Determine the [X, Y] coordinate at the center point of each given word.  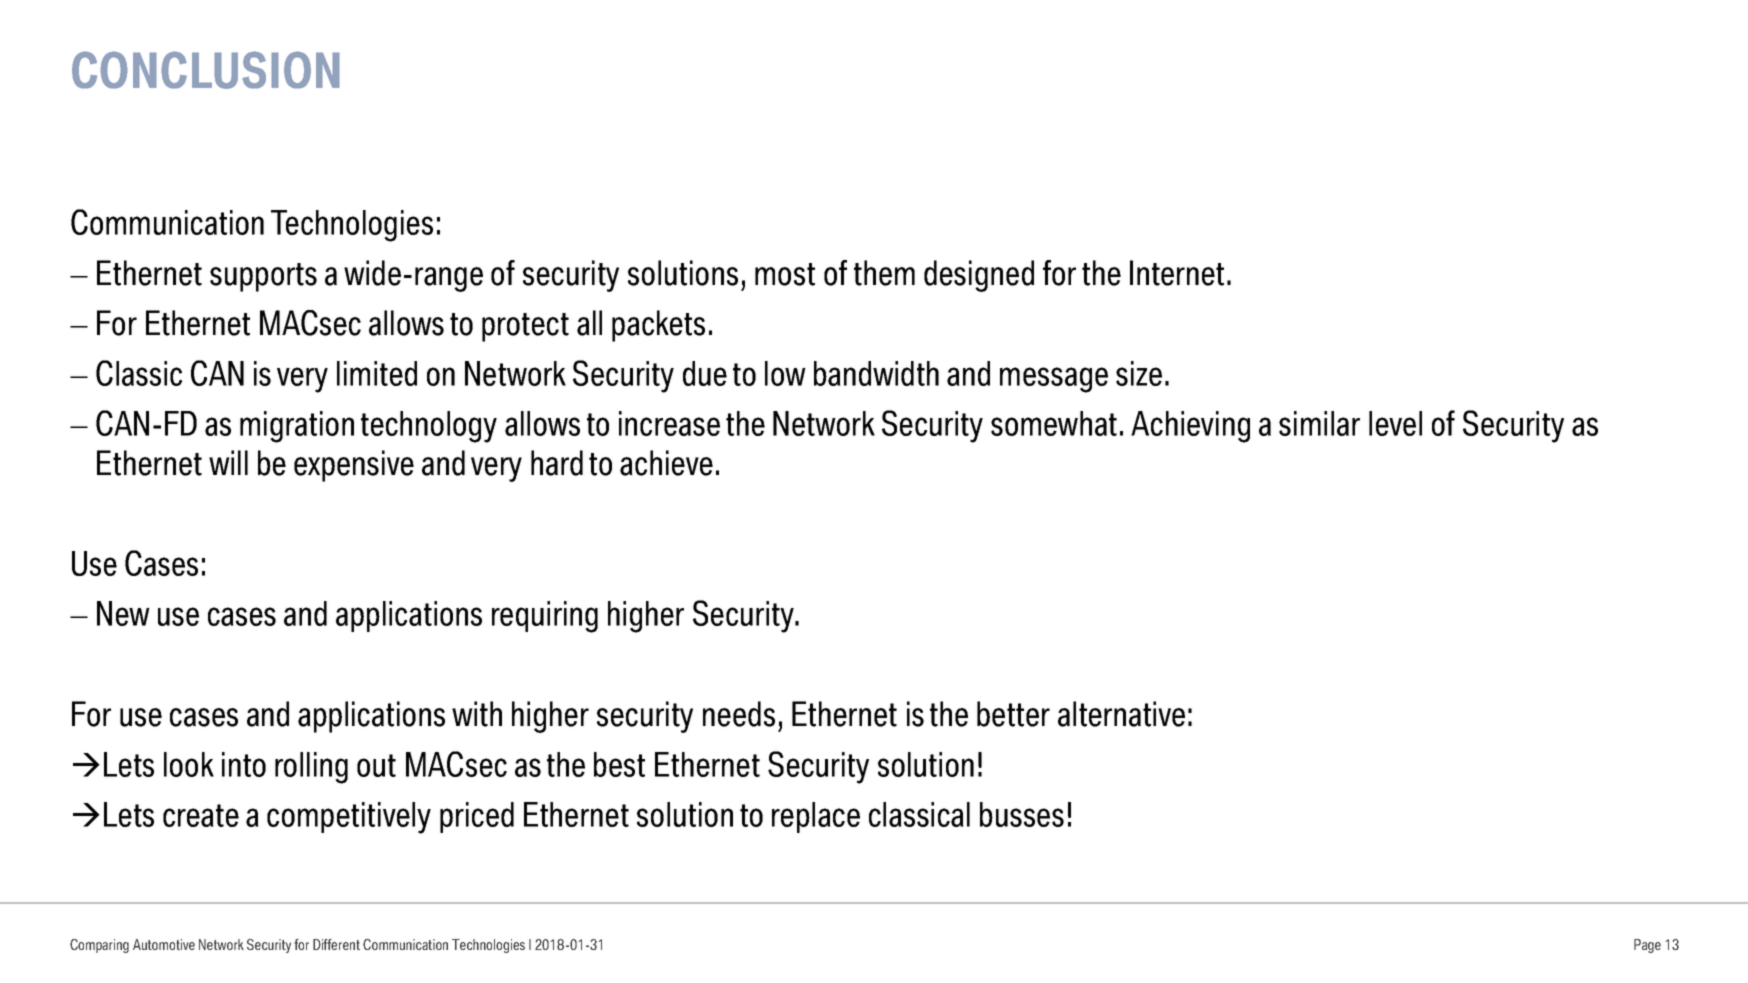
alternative [1121, 714]
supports [263, 277]
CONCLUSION [206, 70]
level [1395, 423]
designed [979, 276]
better [1013, 714]
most [785, 274]
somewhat [1054, 423]
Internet [1177, 273]
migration [297, 427]
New [123, 613]
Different [336, 944]
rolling [311, 768]
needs [739, 714]
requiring [545, 617]
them [884, 273]
